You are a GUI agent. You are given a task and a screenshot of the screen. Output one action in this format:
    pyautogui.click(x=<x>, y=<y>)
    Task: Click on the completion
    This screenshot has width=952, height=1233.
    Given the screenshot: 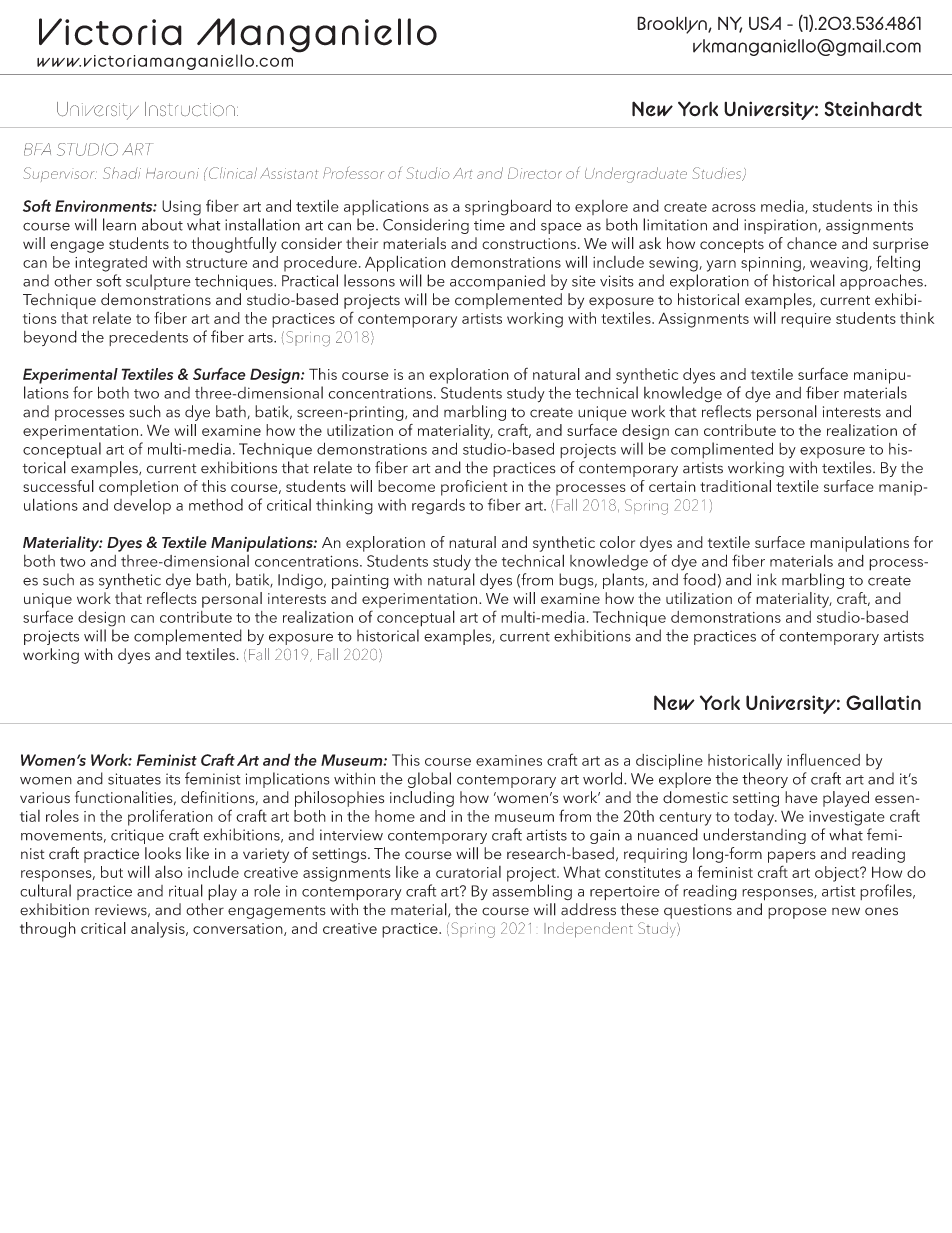 What is the action you would take?
    pyautogui.click(x=138, y=488)
